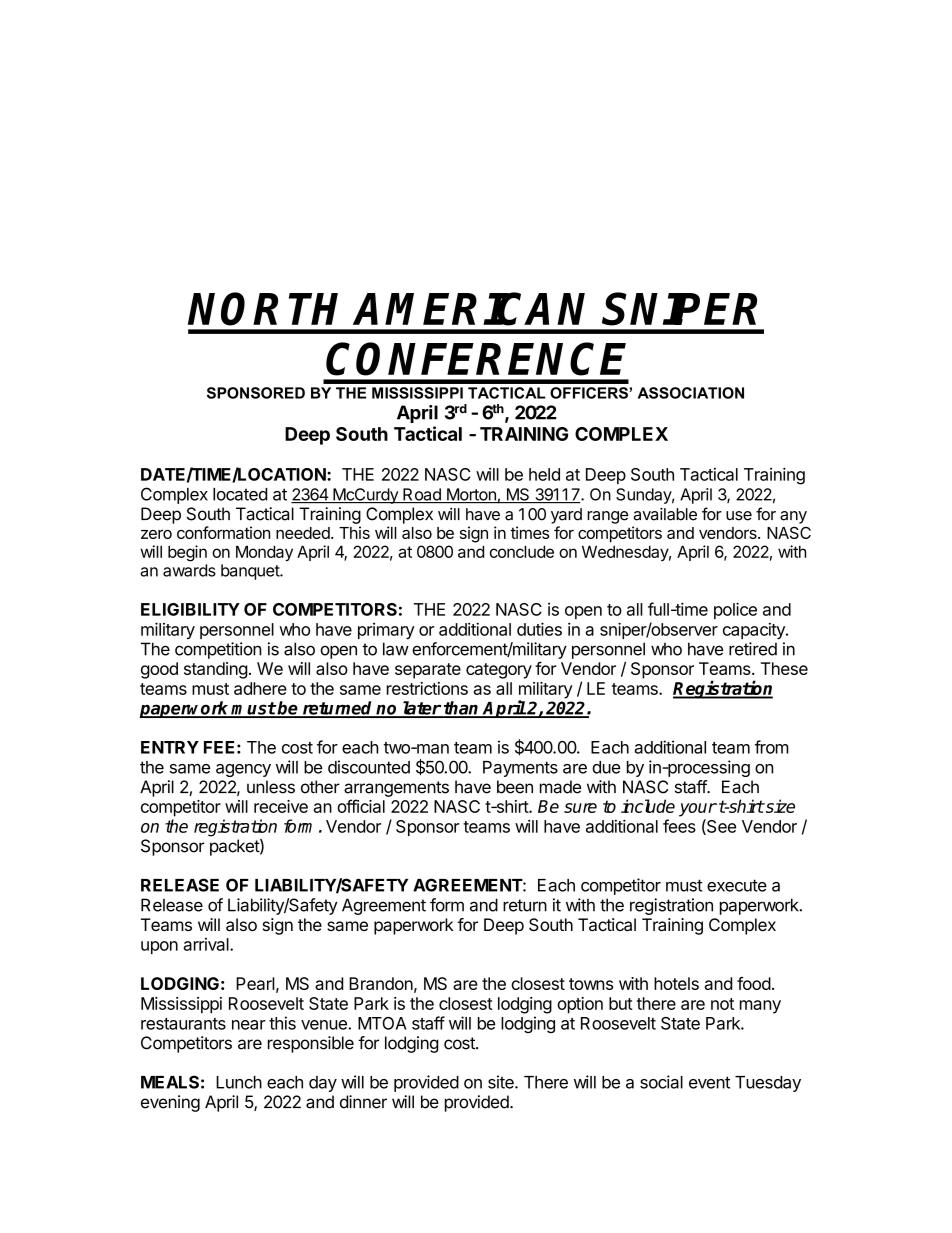 The height and width of the document is (1233, 952). What do you see at coordinates (515, 787) in the document?
I see `been` at bounding box center [515, 787].
